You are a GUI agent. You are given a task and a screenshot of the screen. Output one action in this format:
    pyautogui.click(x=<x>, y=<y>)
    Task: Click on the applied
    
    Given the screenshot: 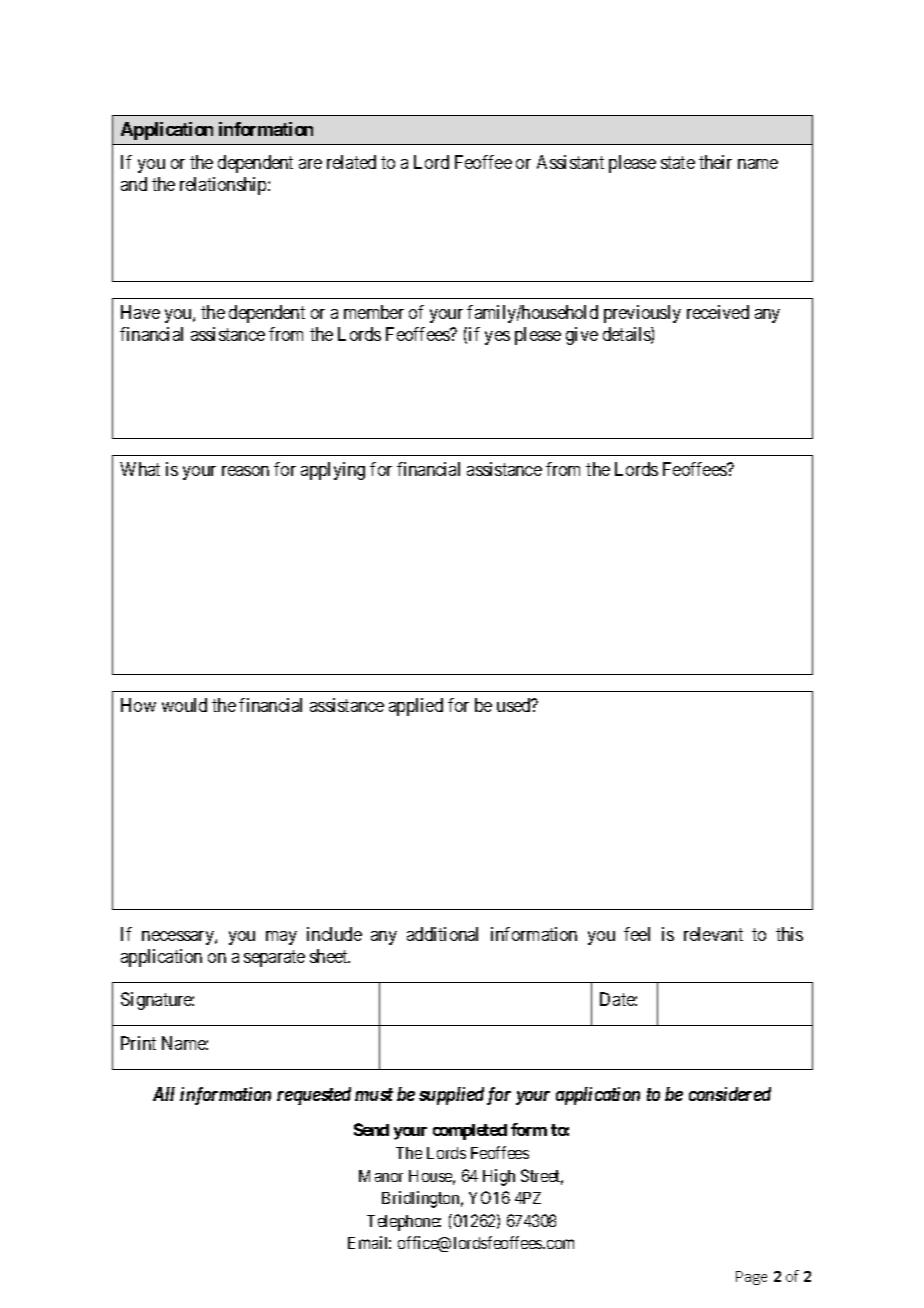 What is the action you would take?
    pyautogui.click(x=416, y=707)
